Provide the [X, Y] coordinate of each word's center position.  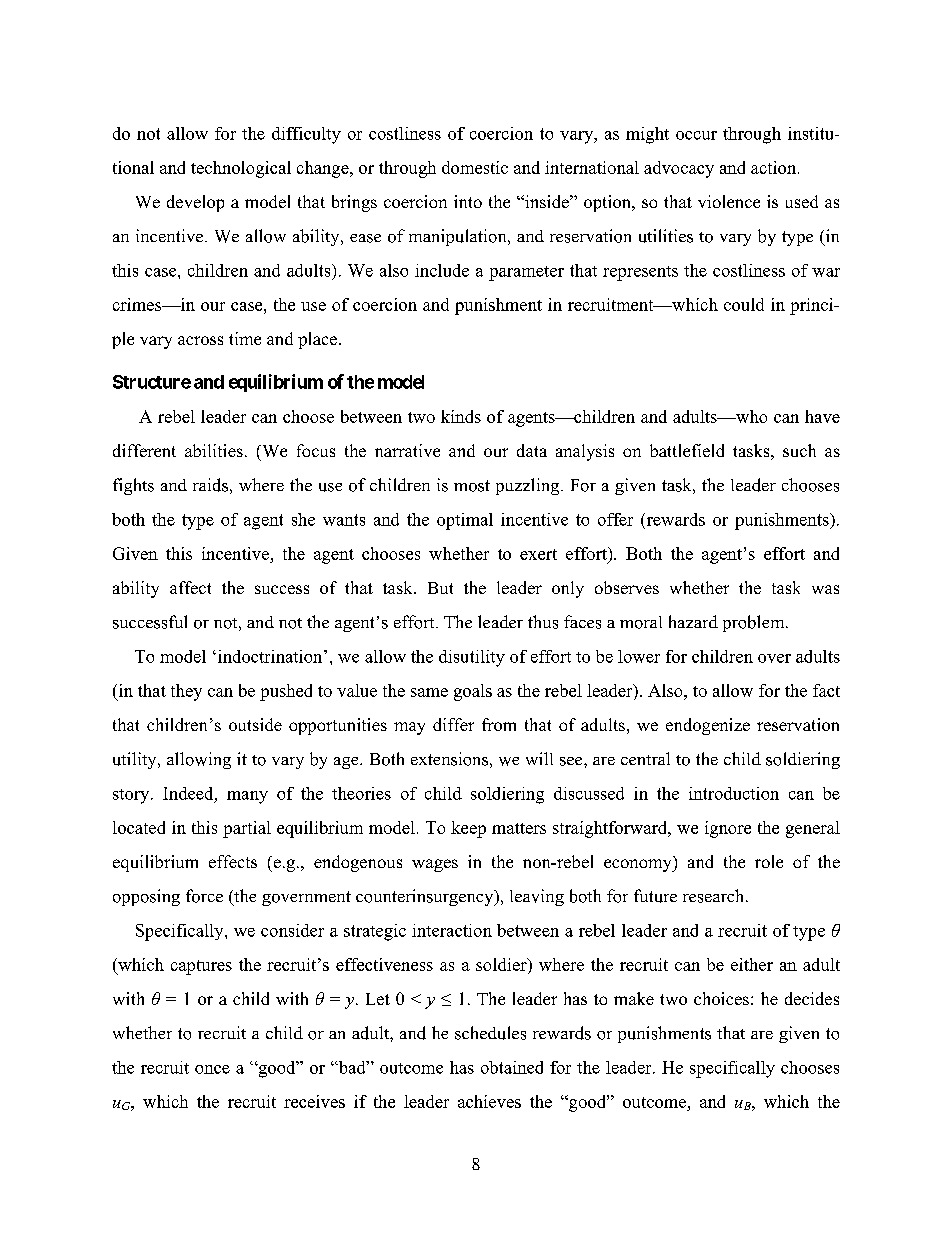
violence [729, 201]
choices [721, 998]
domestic [475, 167]
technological [241, 169]
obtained [512, 1067]
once [212, 1069]
